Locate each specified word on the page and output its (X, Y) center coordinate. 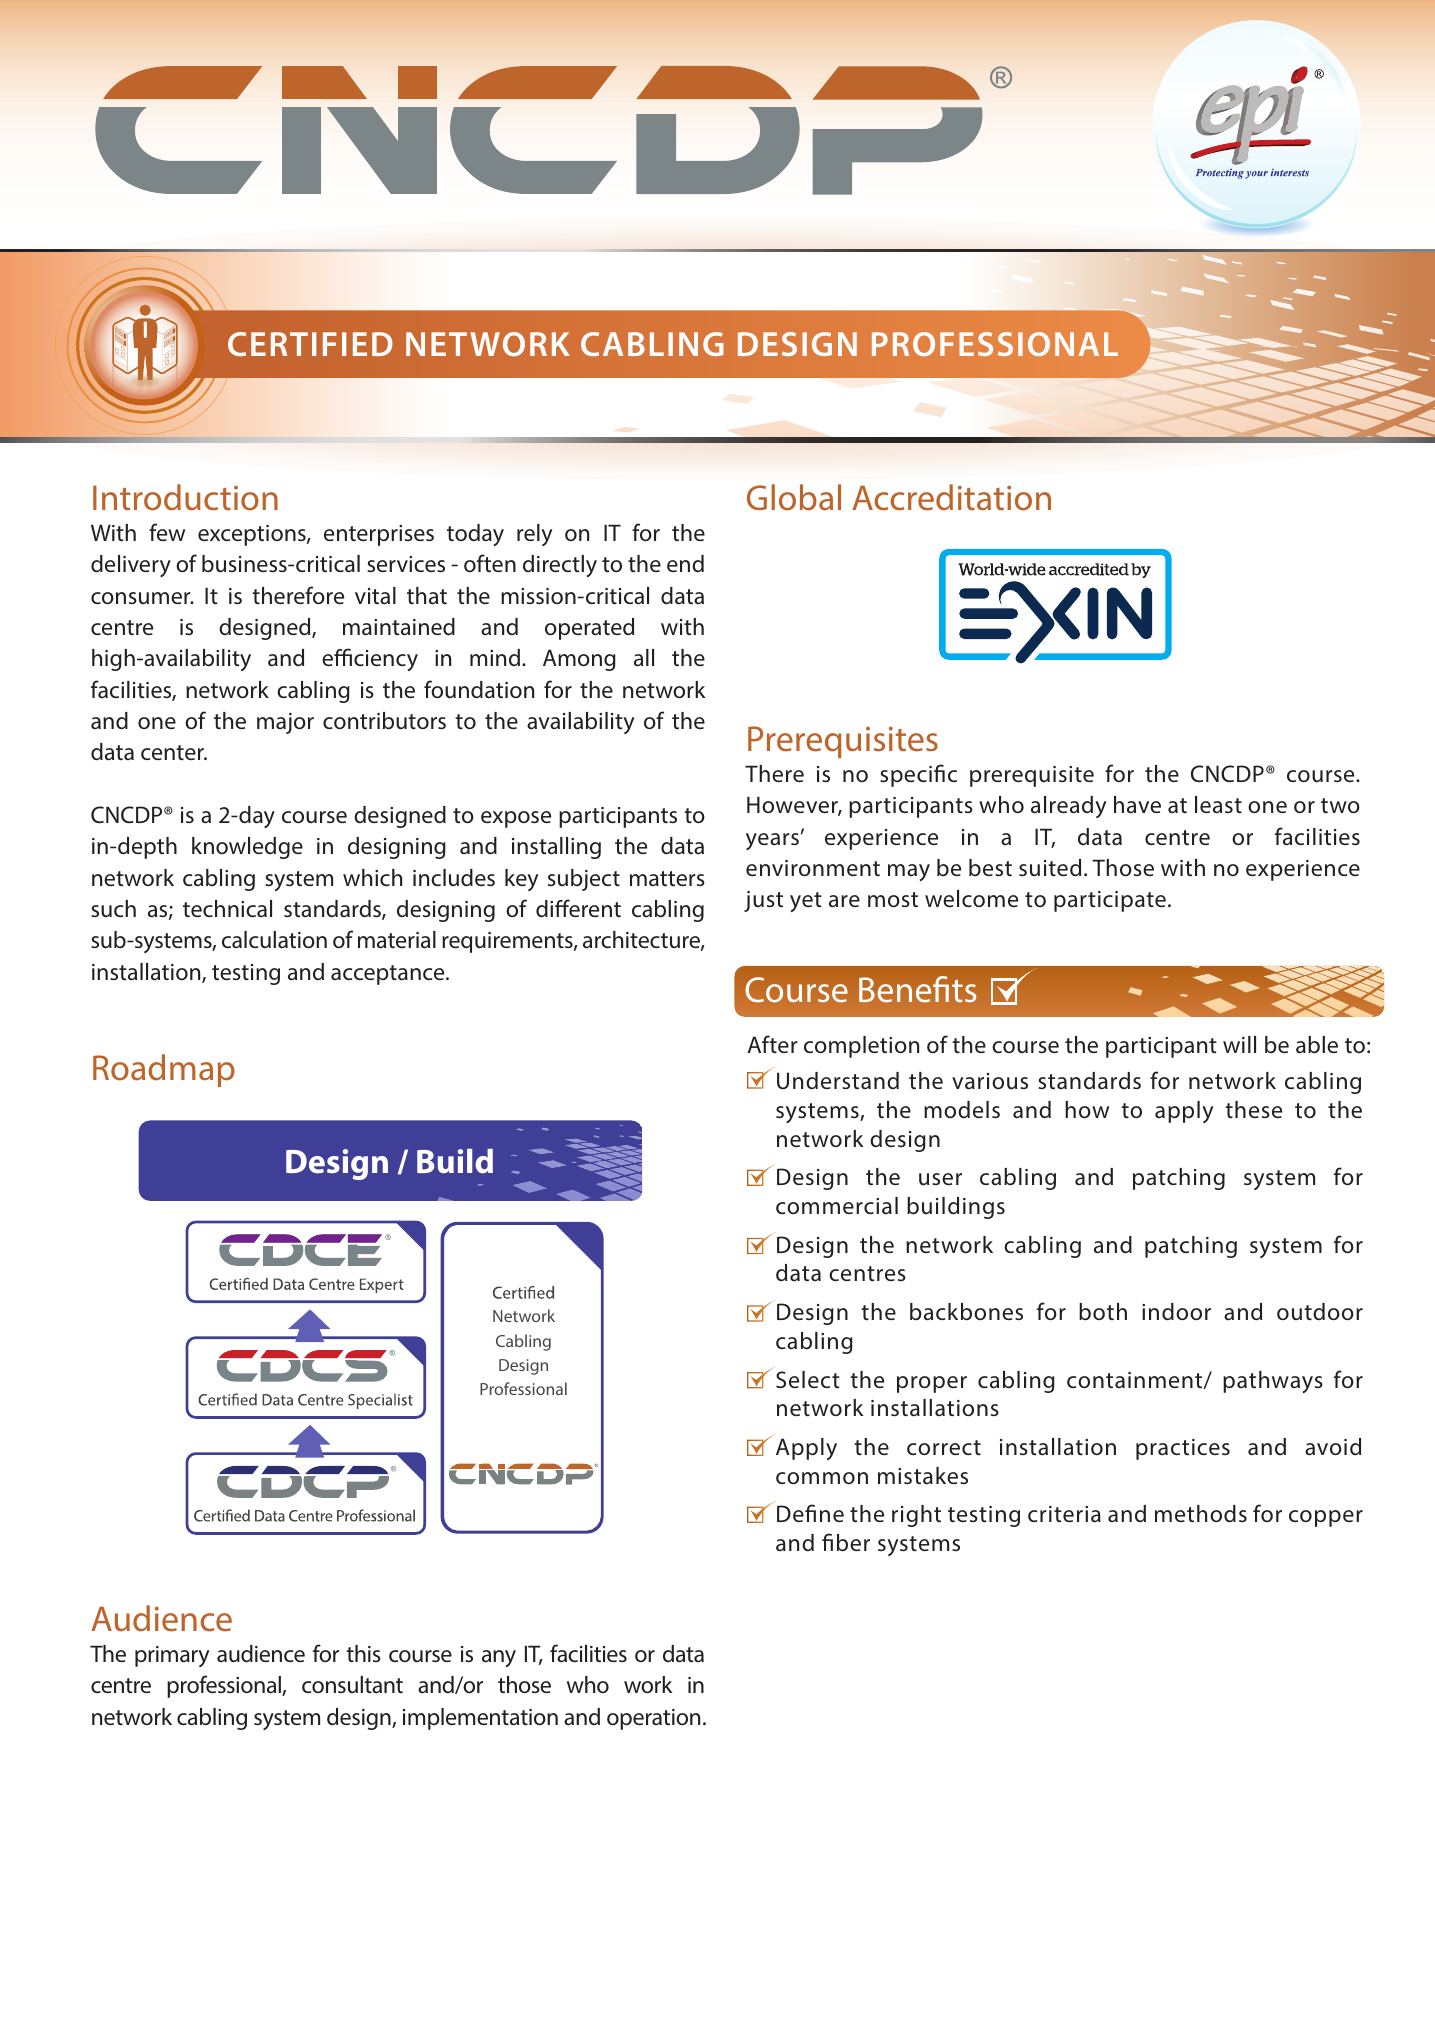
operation (653, 1719)
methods (1201, 1514)
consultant (352, 1685)
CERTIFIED (310, 344)
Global (794, 497)
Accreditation (951, 497)
